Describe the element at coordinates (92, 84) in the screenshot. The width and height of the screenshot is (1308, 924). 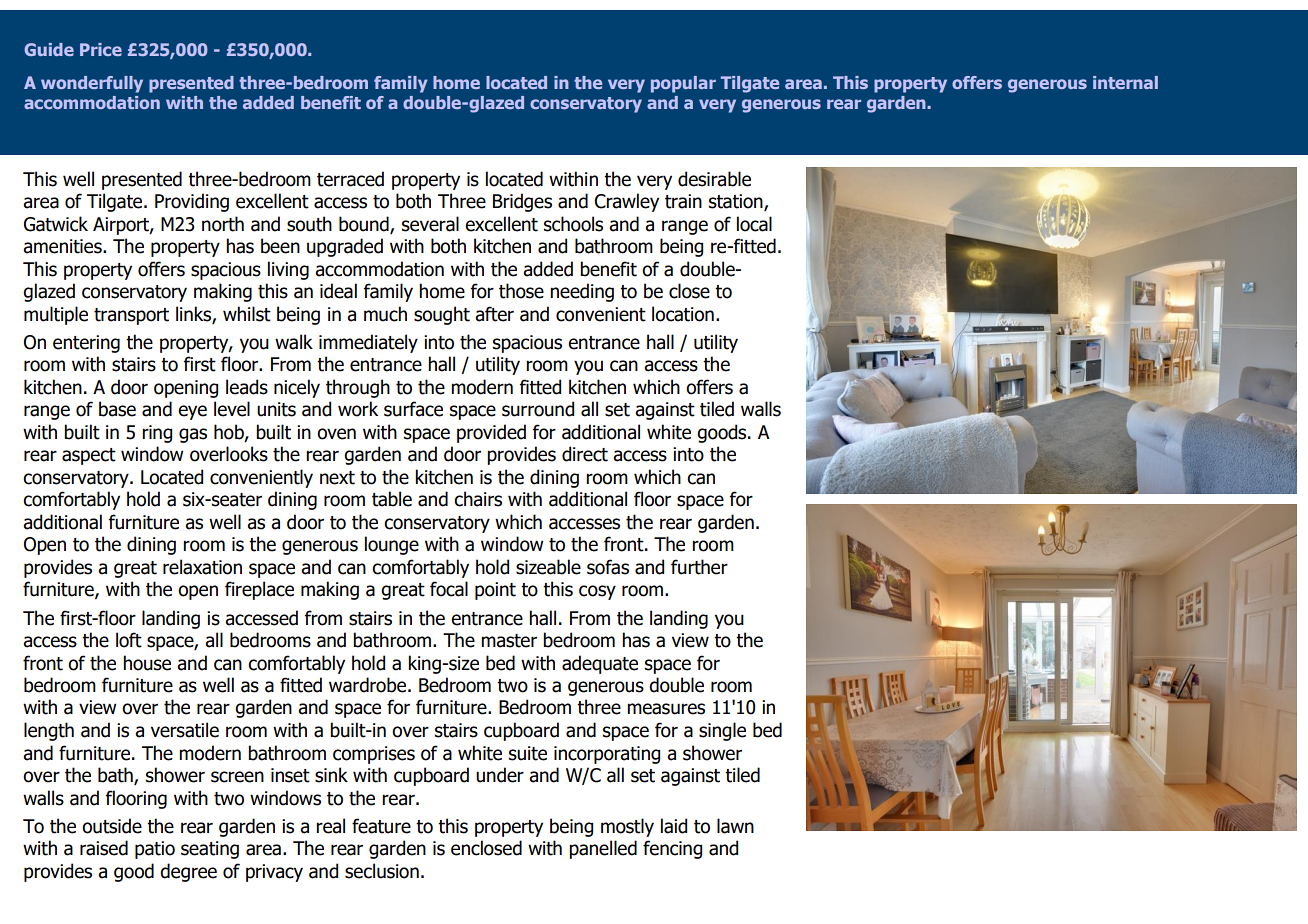
I see `wonderfully` at that location.
